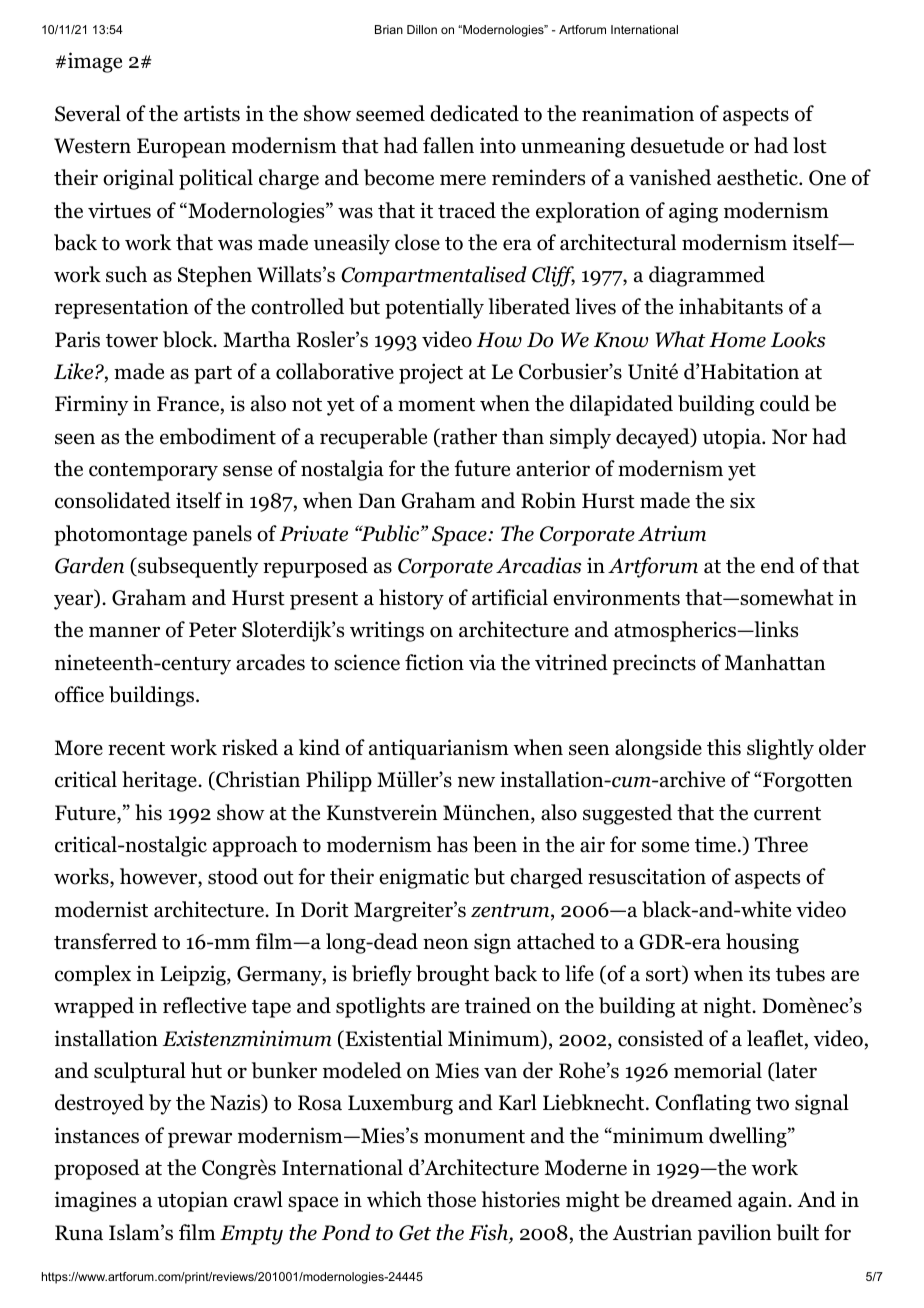 Image resolution: width=924 pixels, height=1308 pixels. I want to click on Home, so click(737, 340).
